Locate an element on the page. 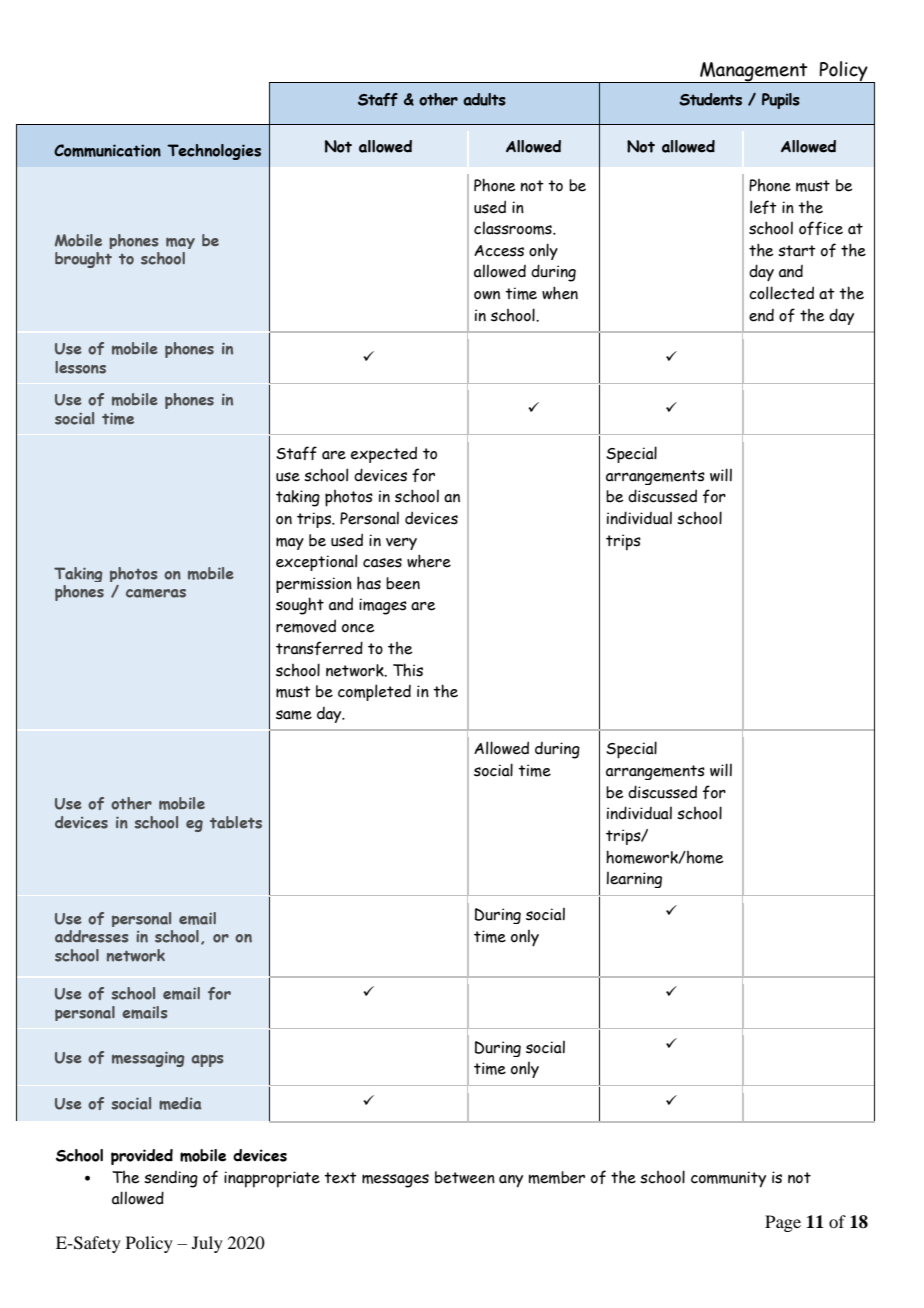  cameras is located at coordinates (156, 593).
